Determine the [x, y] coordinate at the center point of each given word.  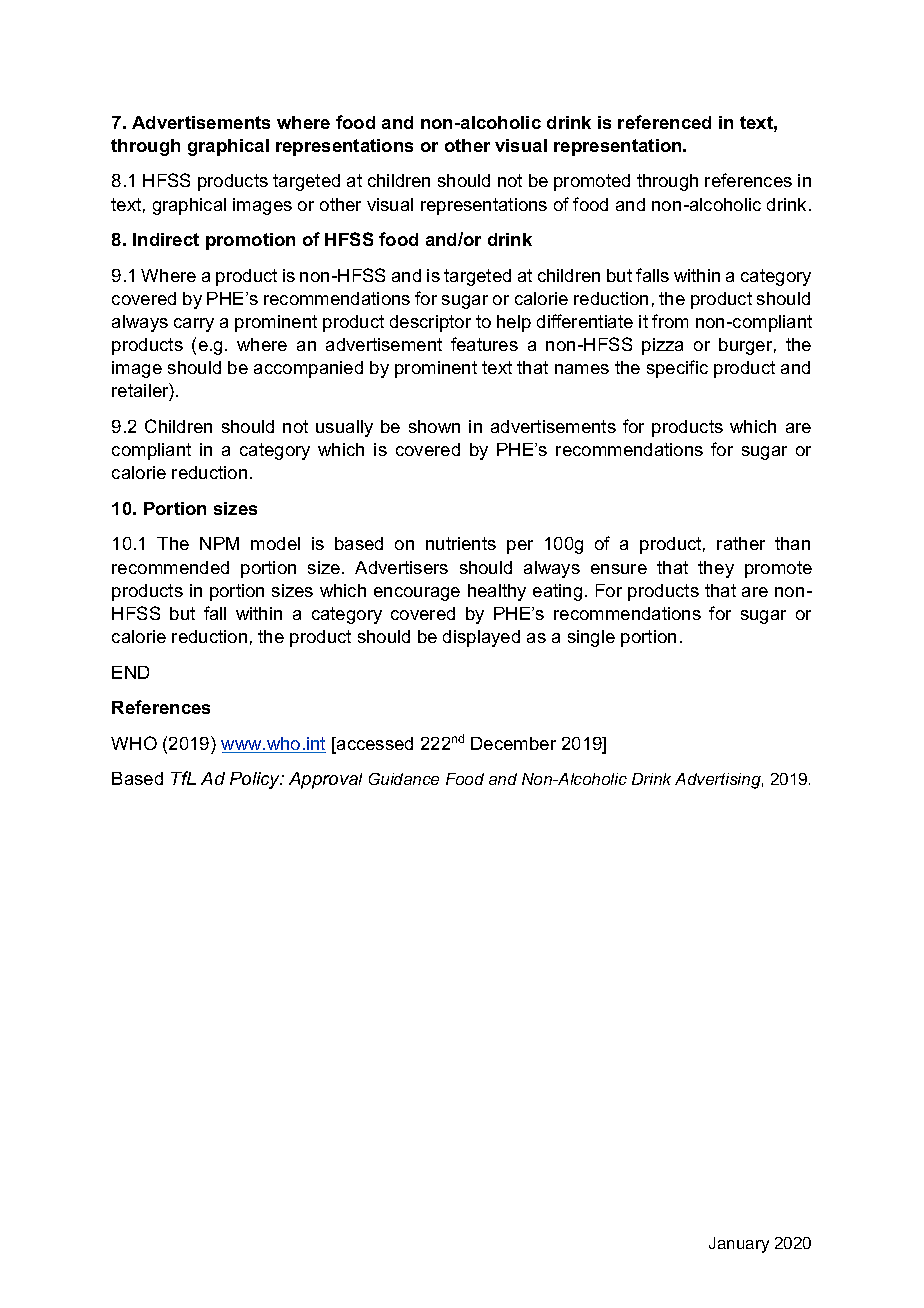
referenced [664, 122]
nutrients [461, 543]
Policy [256, 780]
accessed [374, 745]
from [670, 321]
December [513, 743]
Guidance [404, 779]
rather [741, 543]
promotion [250, 241]
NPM [219, 543]
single [591, 638]
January [739, 1245]
